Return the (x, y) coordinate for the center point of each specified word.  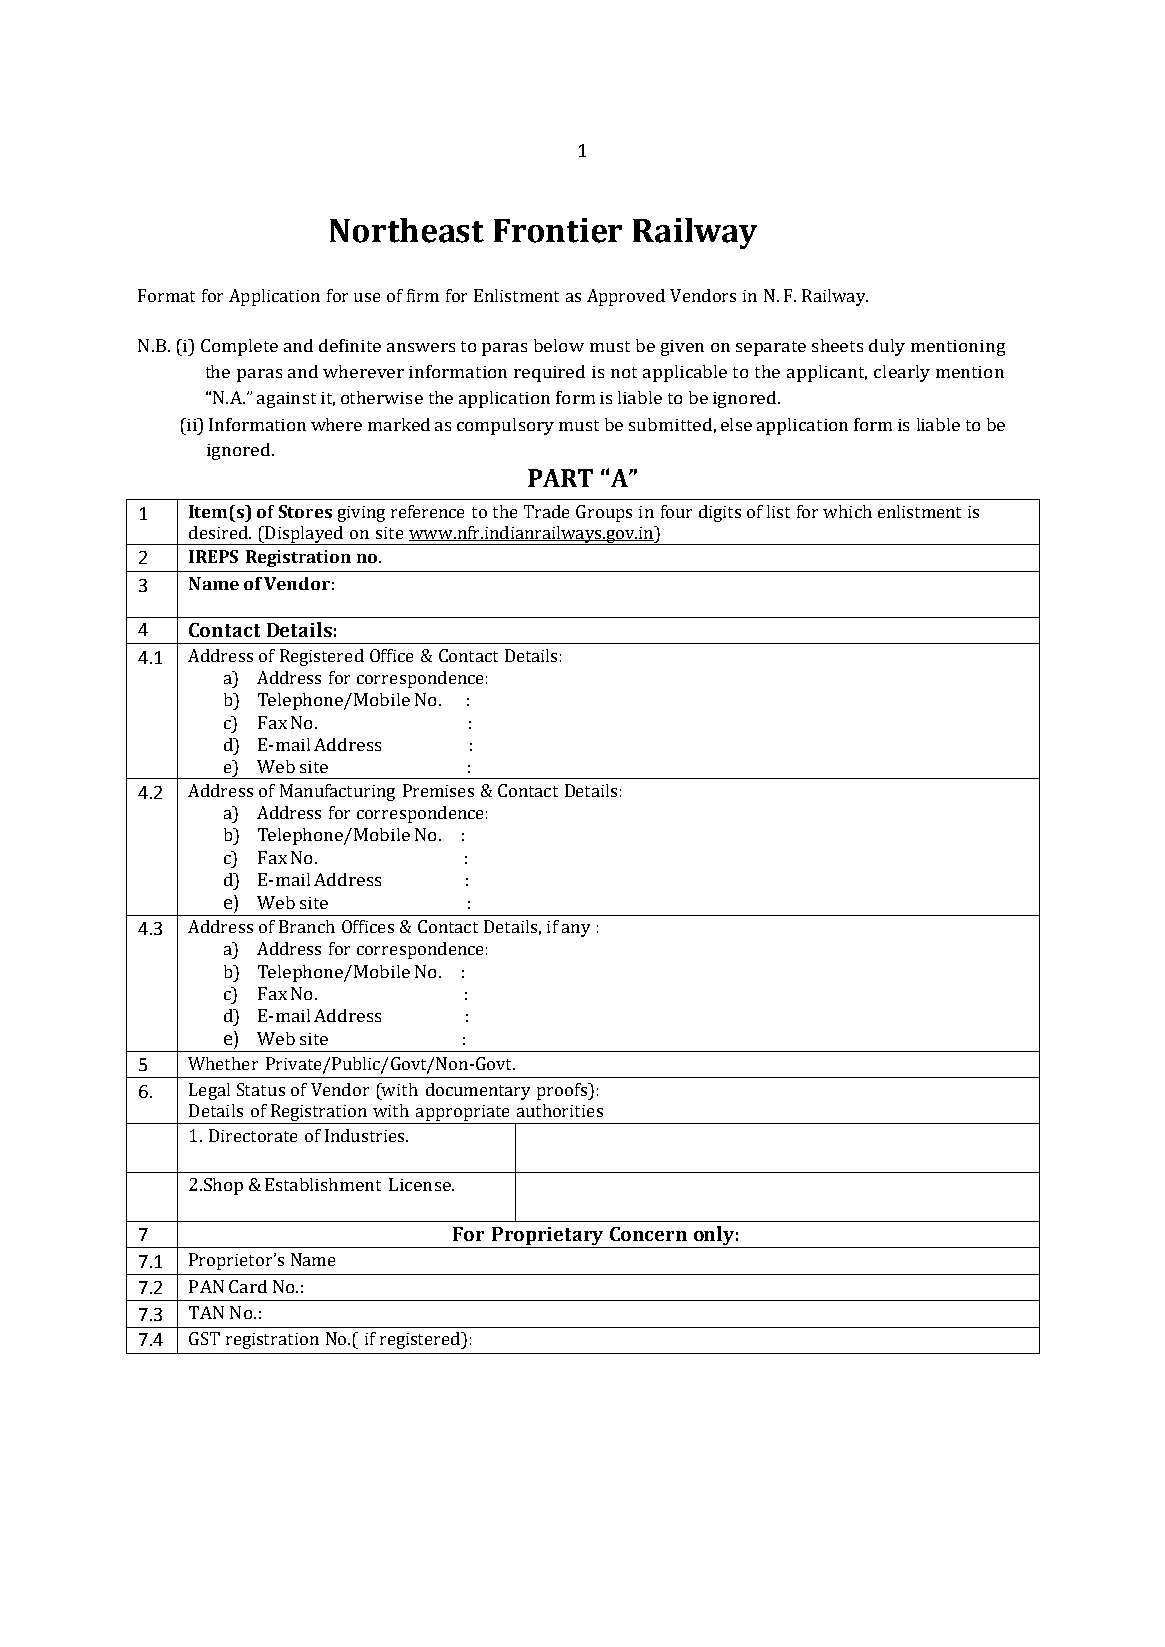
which (847, 511)
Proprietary (548, 1237)
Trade (546, 511)
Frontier (558, 230)
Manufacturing (337, 792)
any (576, 930)
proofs (563, 1091)
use (367, 297)
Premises (438, 790)
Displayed (304, 535)
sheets (837, 345)
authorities (560, 1110)
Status (261, 1089)
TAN (206, 1312)
